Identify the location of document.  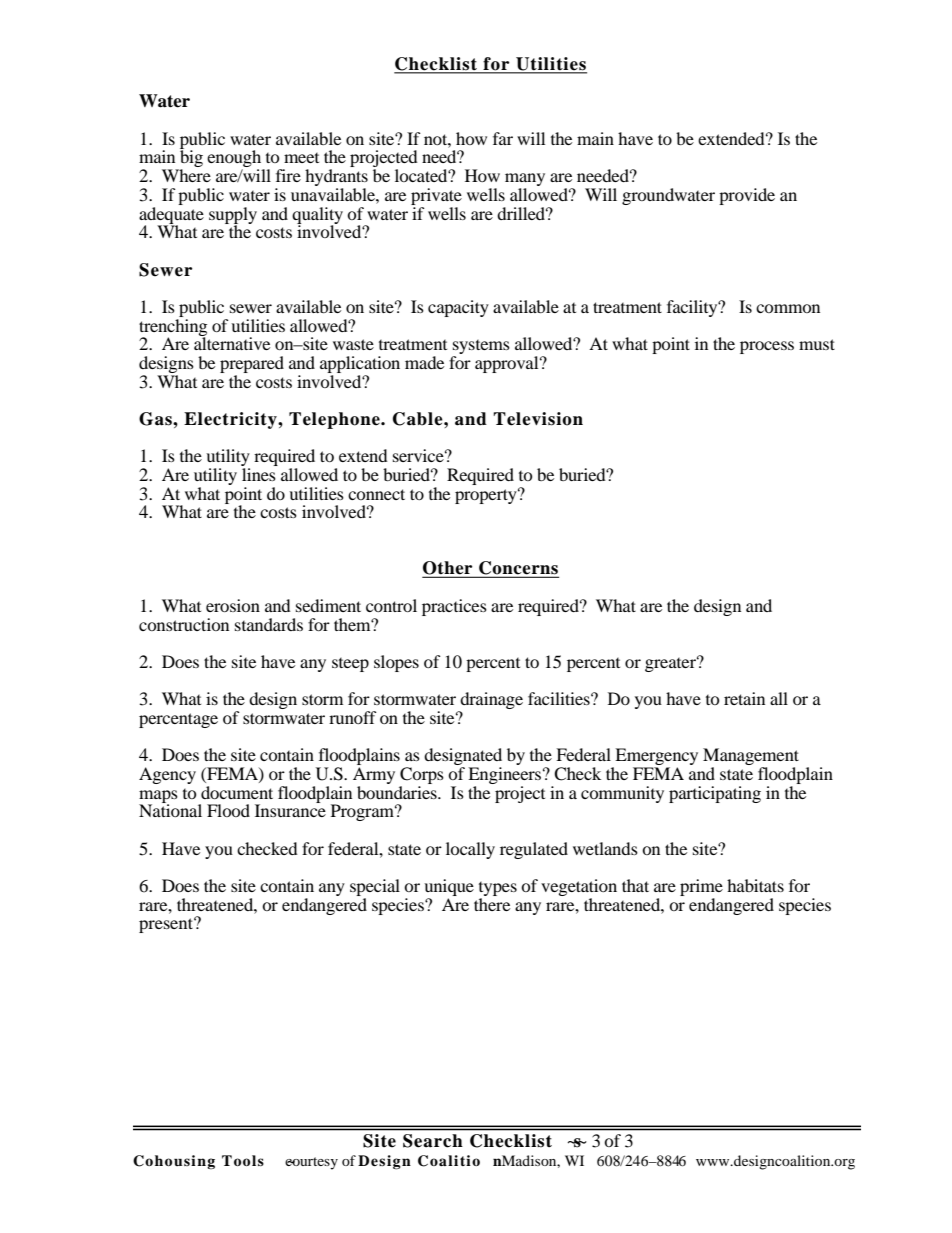
(237, 792).
